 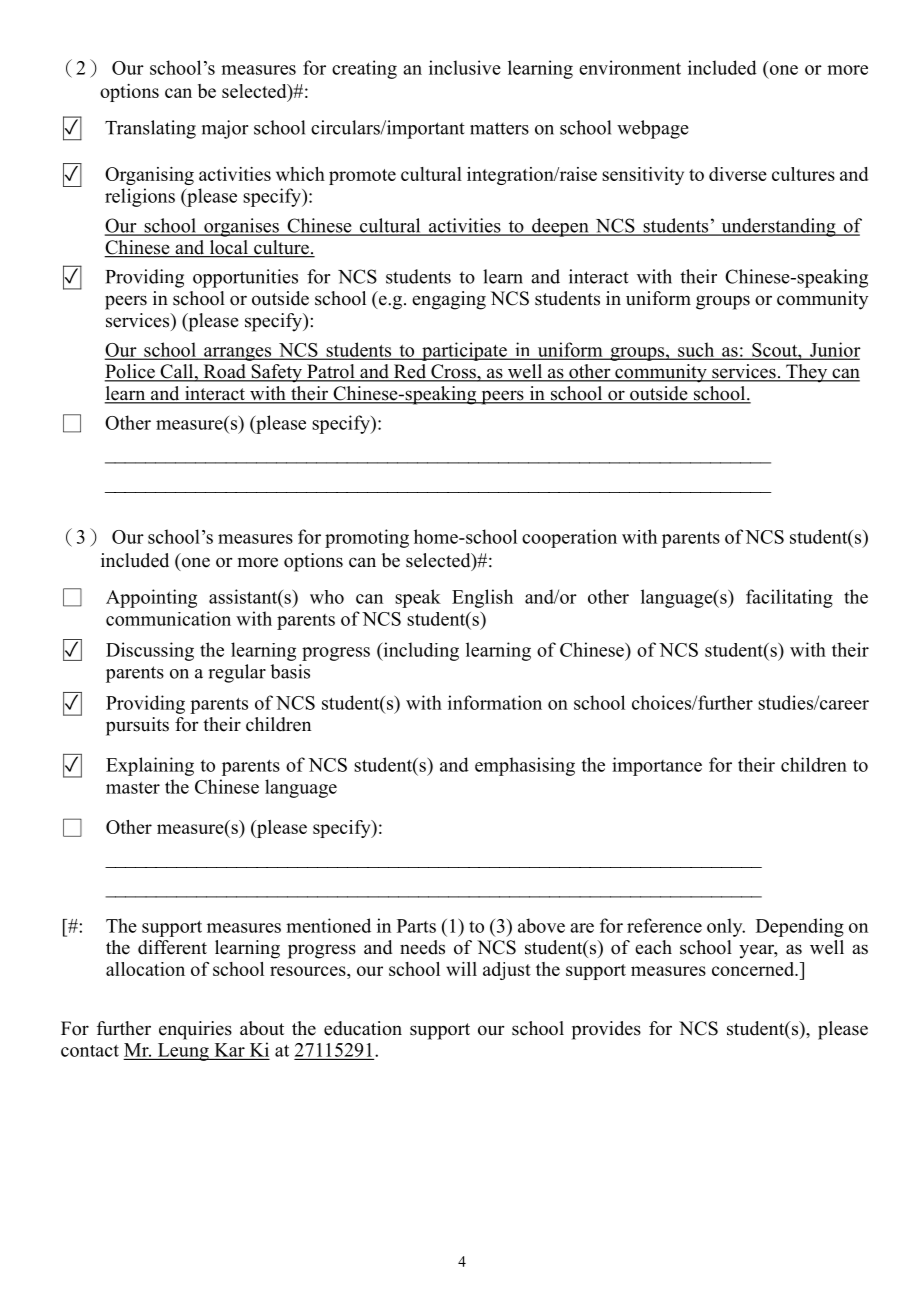 What do you see at coordinates (150, 129) in the screenshot?
I see `Translating` at bounding box center [150, 129].
